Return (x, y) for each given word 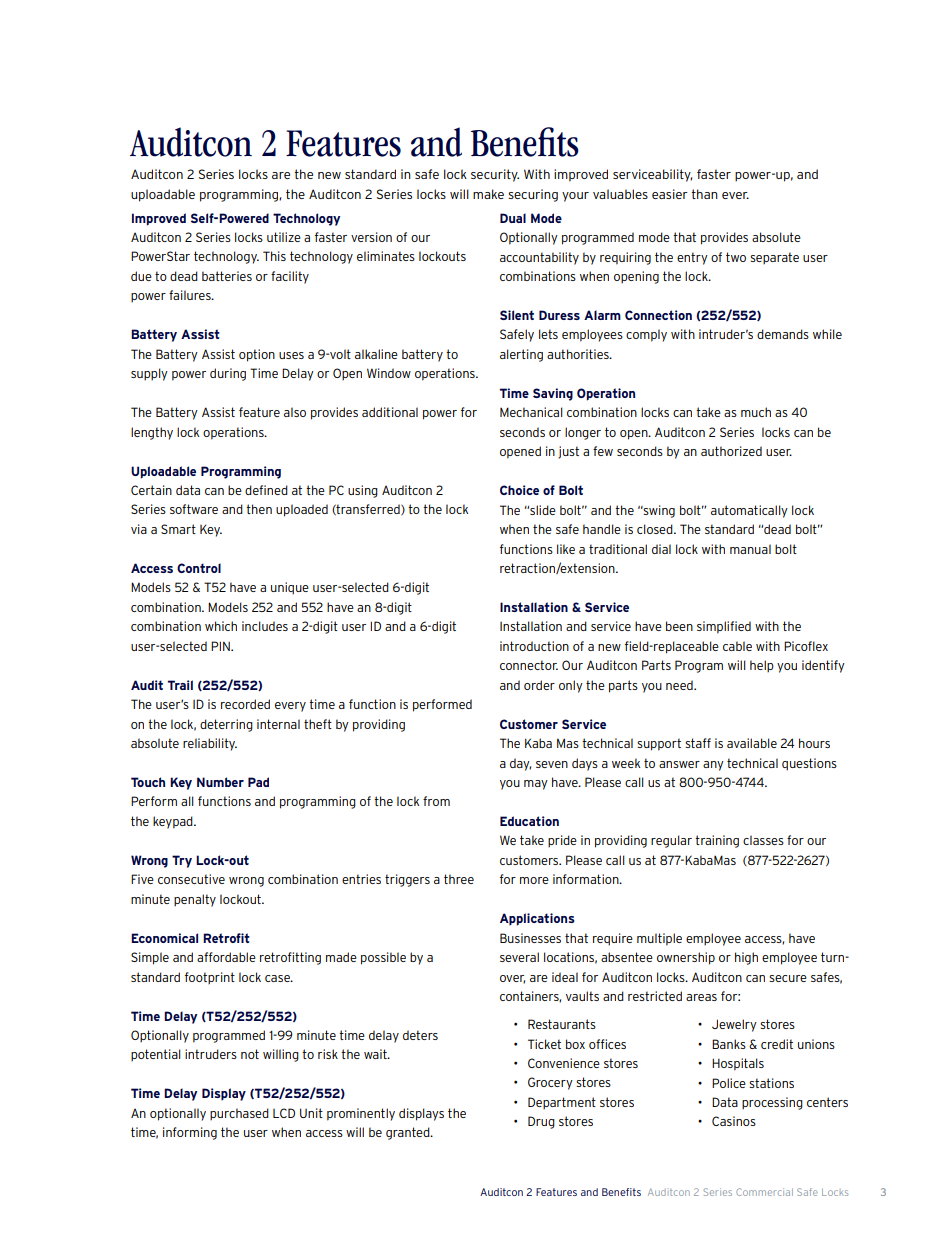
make (488, 194)
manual (750, 549)
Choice (519, 490)
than (704, 194)
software (194, 509)
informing (190, 1133)
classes (763, 840)
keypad (174, 822)
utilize (284, 237)
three (459, 879)
